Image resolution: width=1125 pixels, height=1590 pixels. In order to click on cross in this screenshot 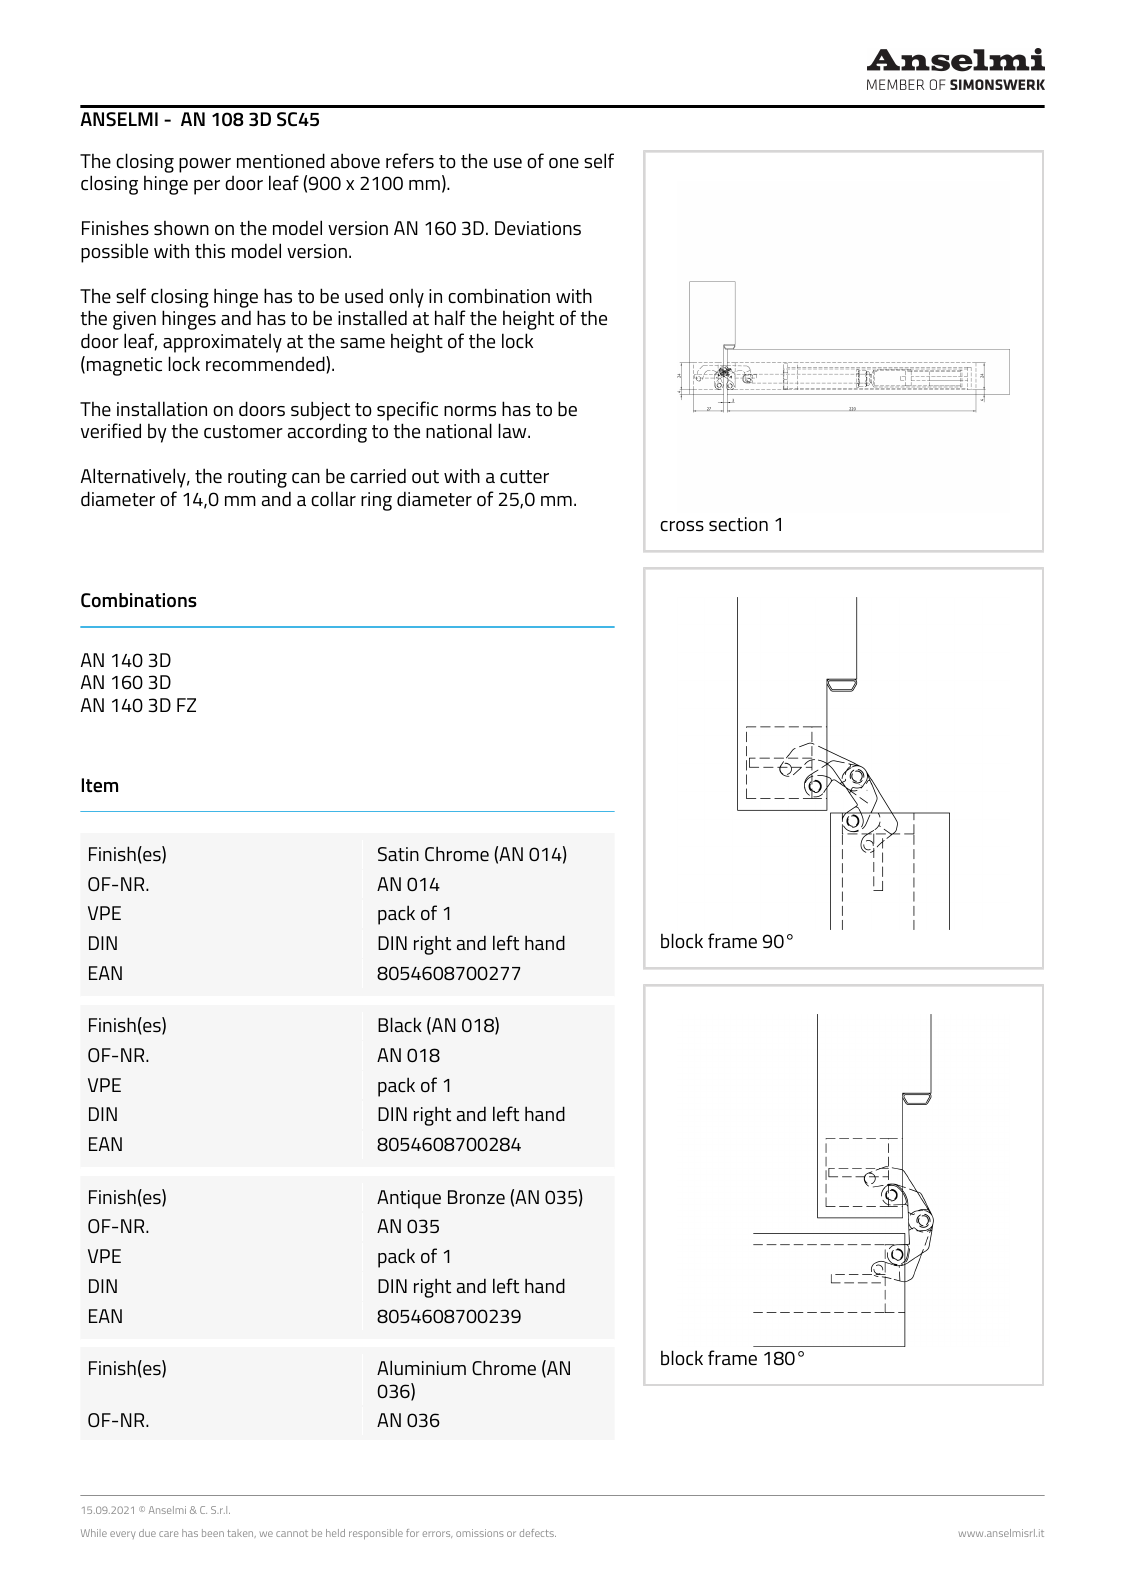, I will do `click(682, 526)`.
